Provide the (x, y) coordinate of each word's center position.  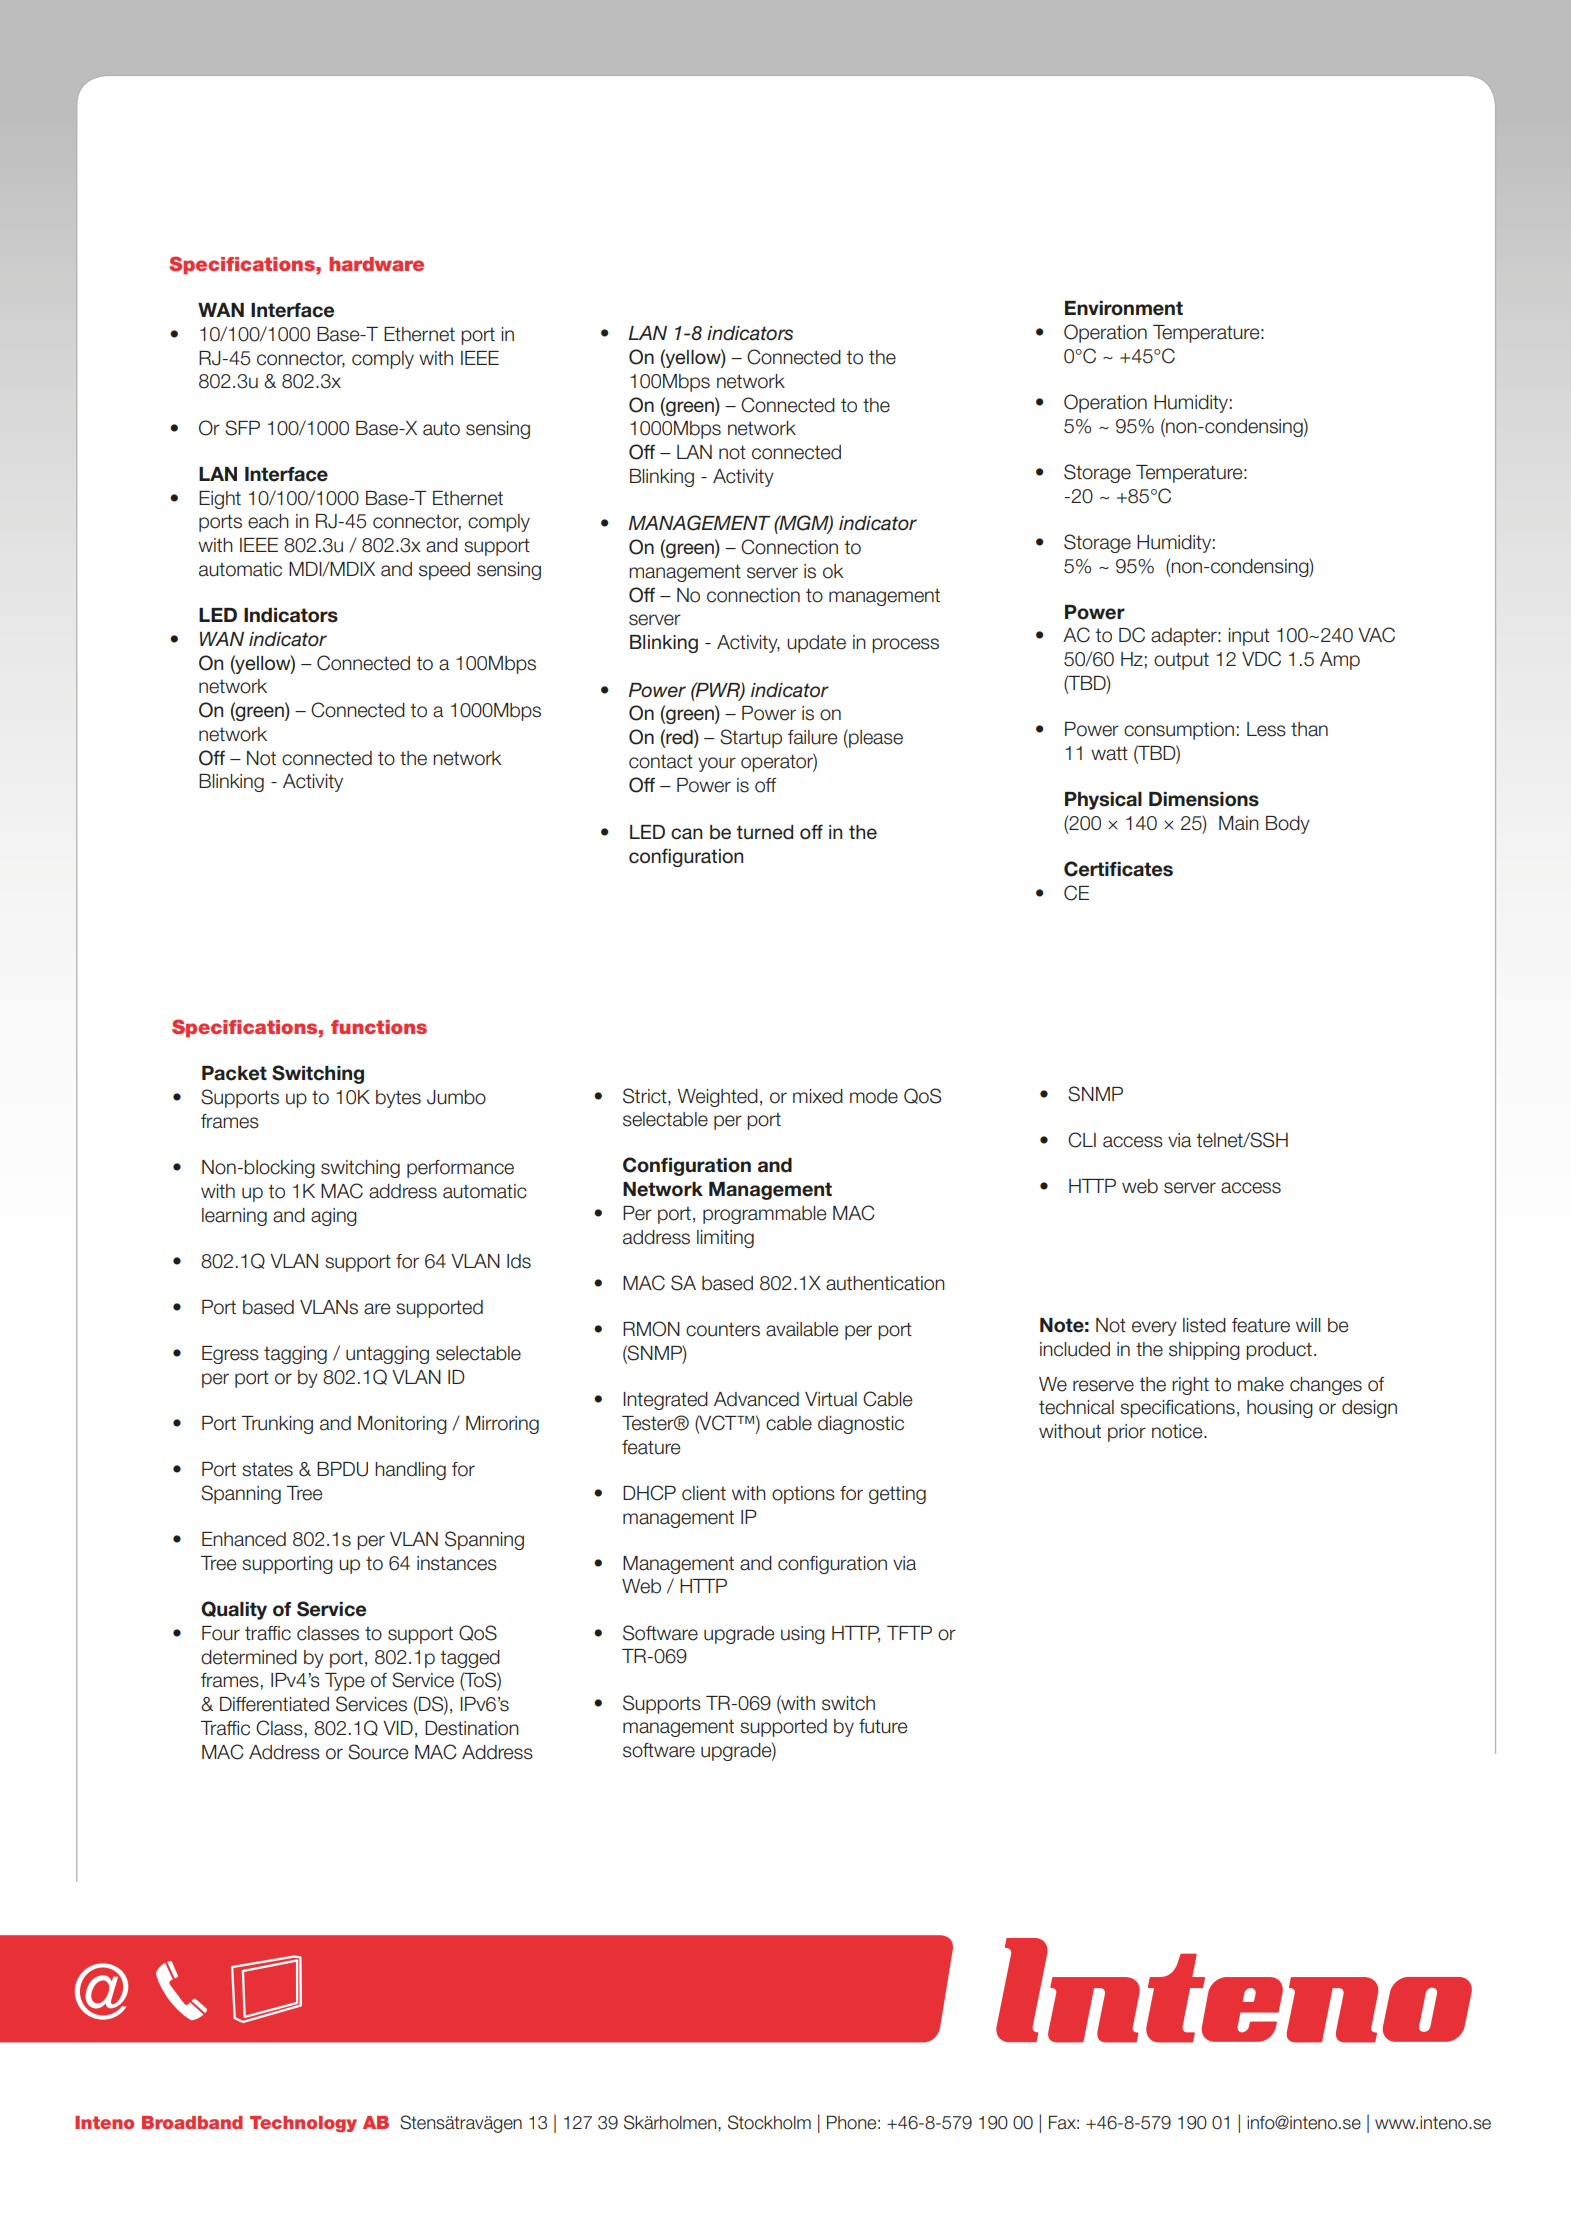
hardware (376, 264)
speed (444, 571)
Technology (303, 2124)
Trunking (277, 1425)
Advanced (756, 1399)
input (1249, 637)
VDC (1261, 659)
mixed (818, 1096)
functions (379, 1027)
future (883, 1726)
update (816, 644)
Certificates (1118, 869)
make (1261, 1384)
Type (345, 1682)
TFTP (909, 1633)
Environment (1124, 308)
